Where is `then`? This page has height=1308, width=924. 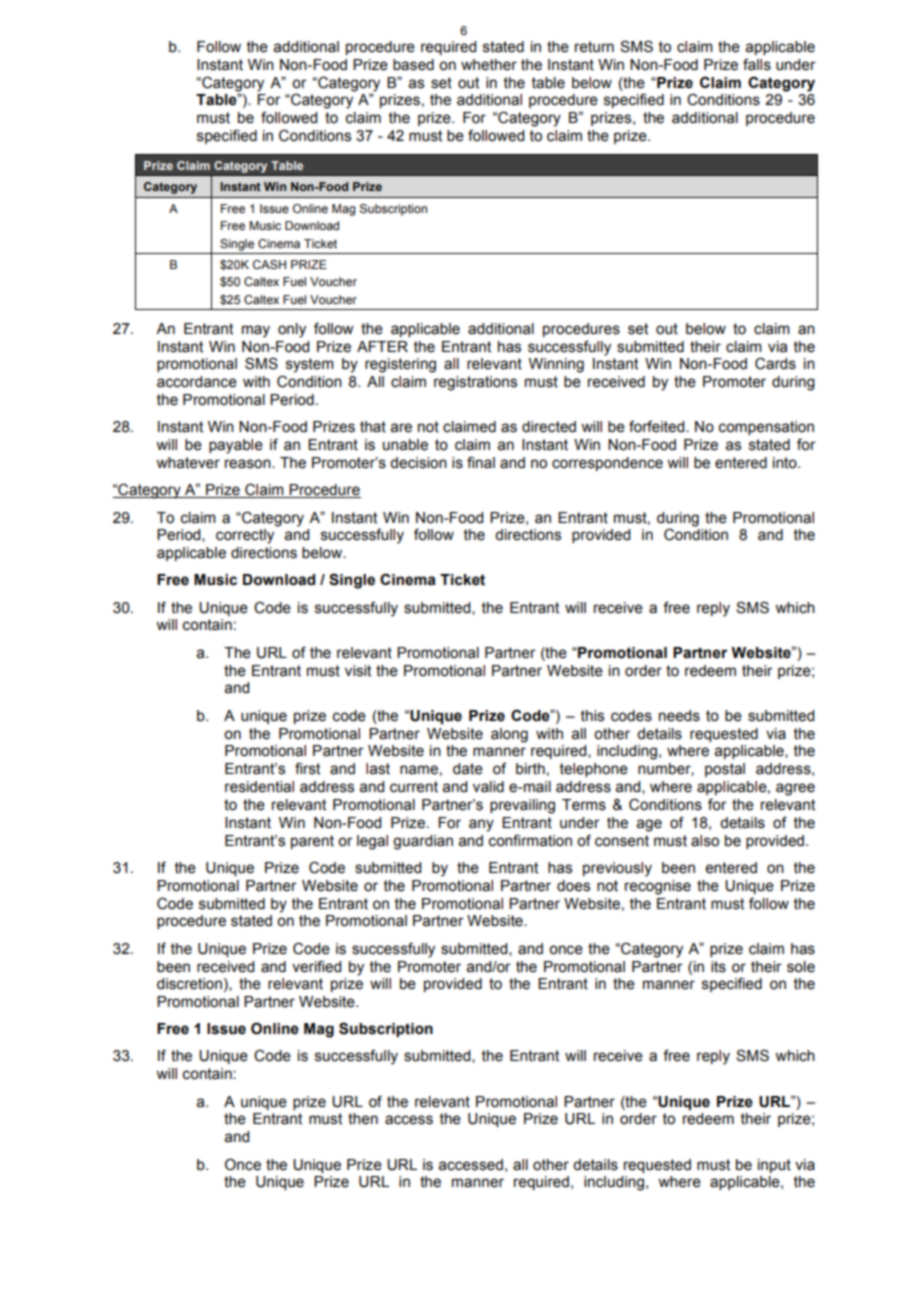
then is located at coordinates (363, 1119).
